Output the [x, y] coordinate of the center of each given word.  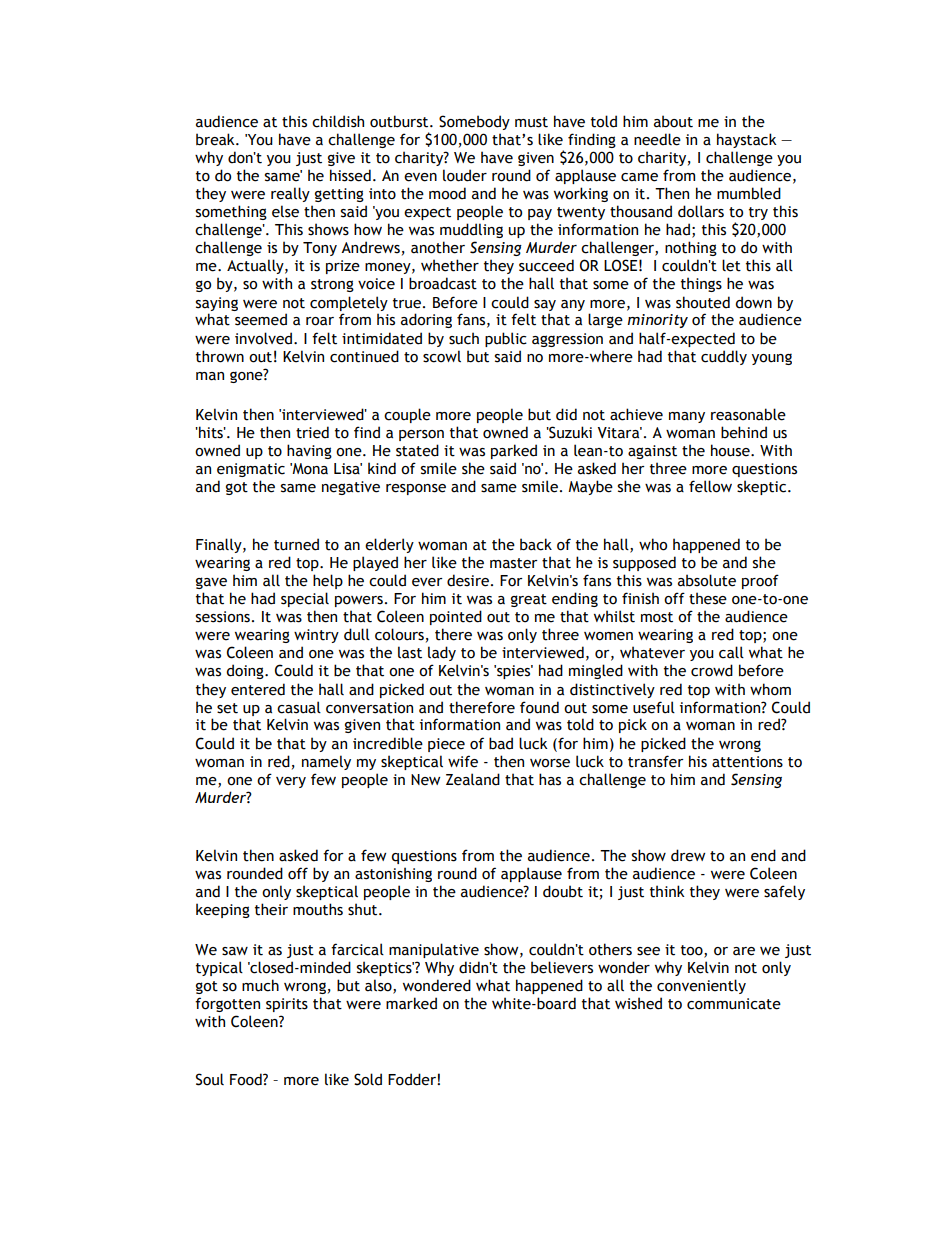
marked [411, 1003]
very [291, 782]
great [529, 600]
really [290, 194]
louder [465, 175]
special [305, 599]
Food [247, 1079]
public [506, 339]
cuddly [724, 357]
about [673, 121]
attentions [747, 762]
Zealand [473, 779]
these [708, 598]
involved [263, 338]
